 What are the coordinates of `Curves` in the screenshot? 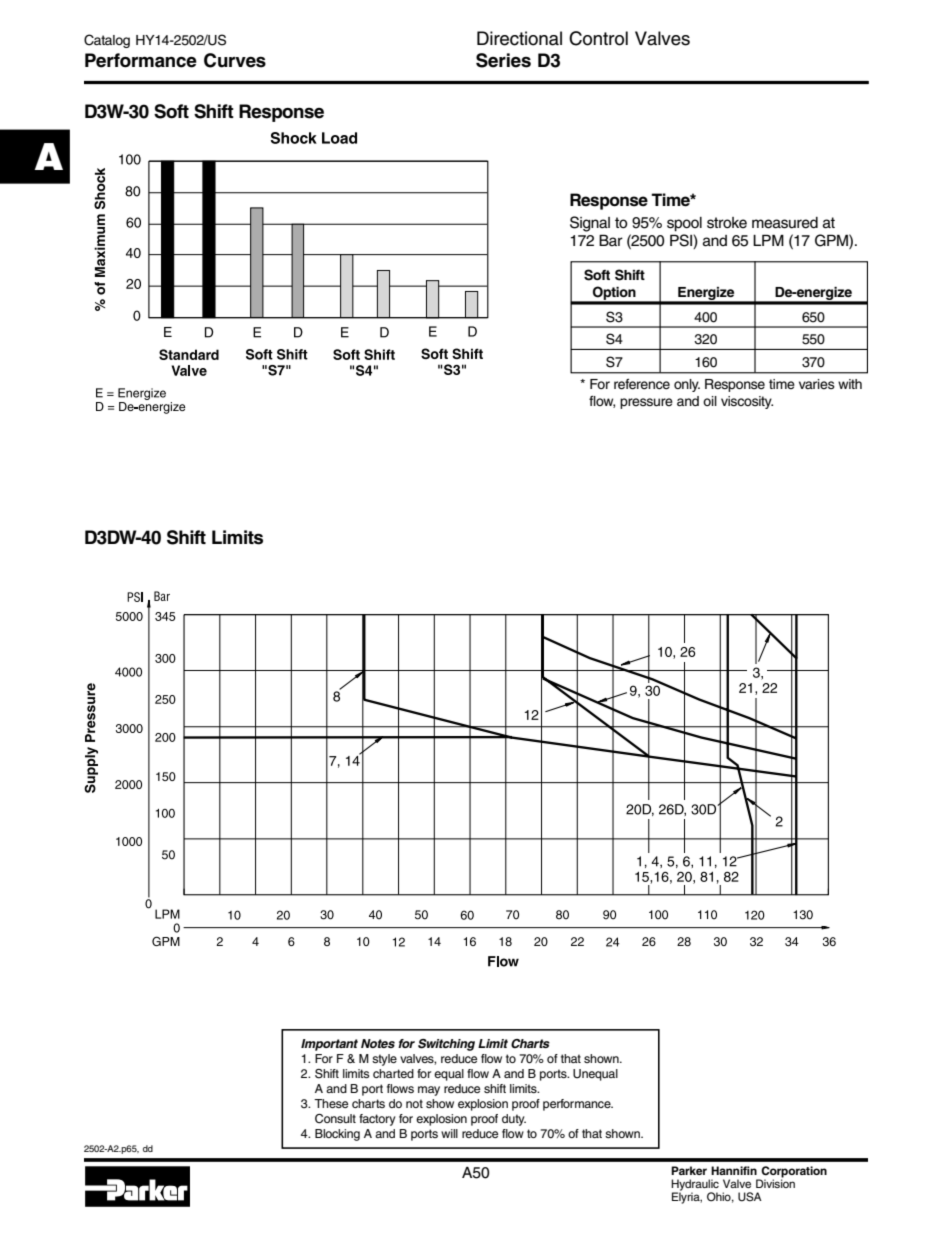 It's located at (235, 60).
